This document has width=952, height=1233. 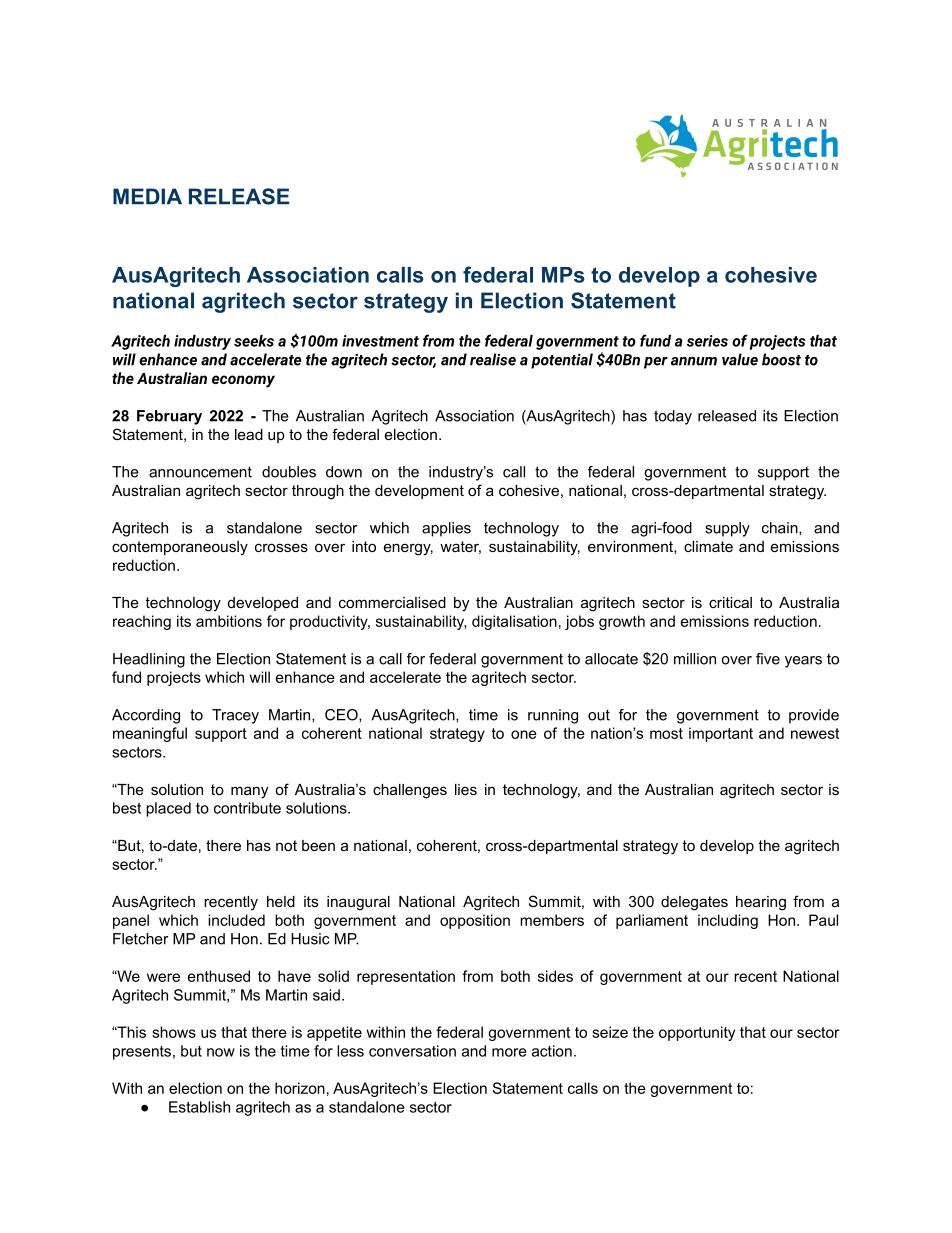 What do you see at coordinates (727, 529) in the document?
I see `supply` at bounding box center [727, 529].
